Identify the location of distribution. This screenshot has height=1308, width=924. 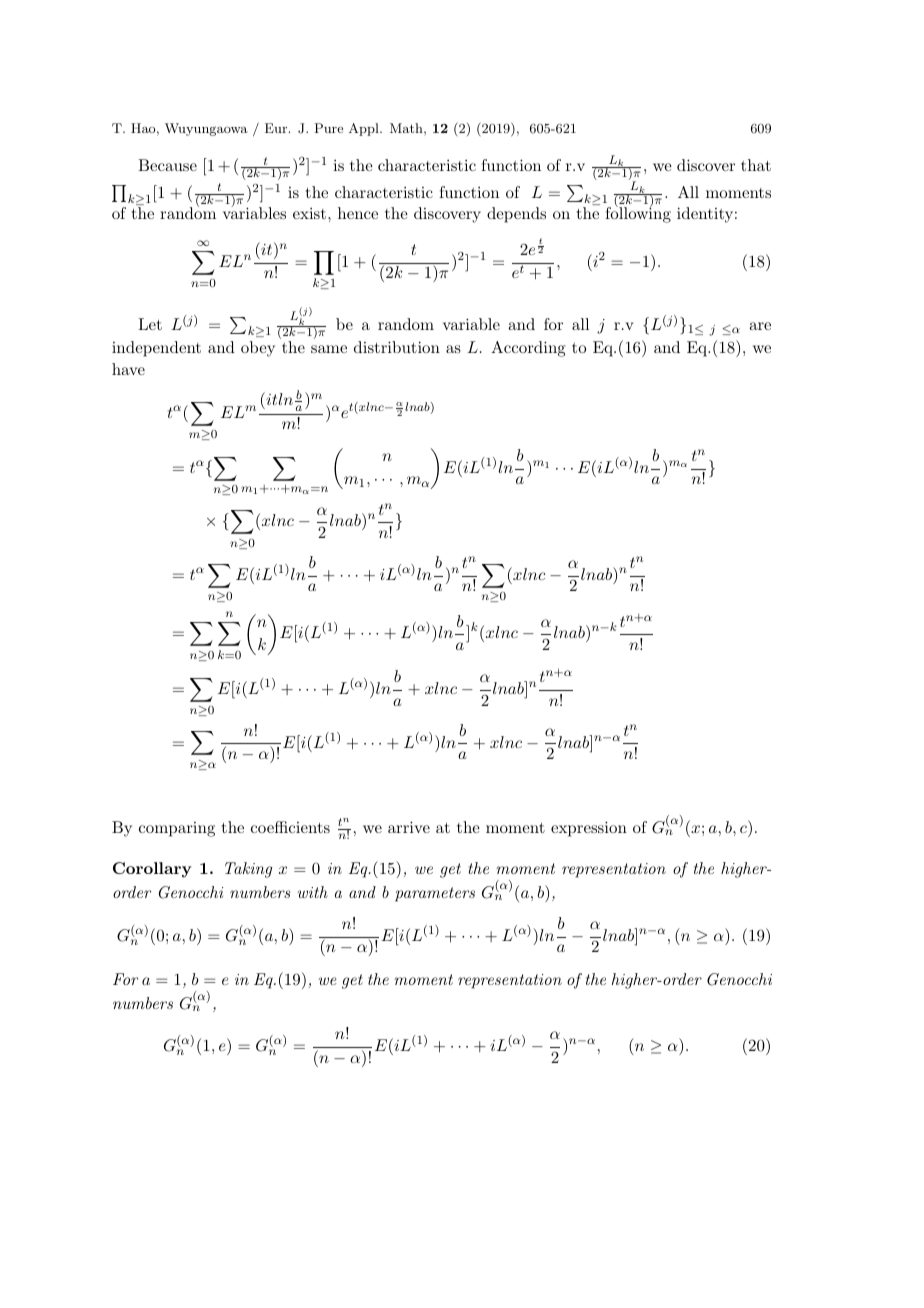
(397, 347).
